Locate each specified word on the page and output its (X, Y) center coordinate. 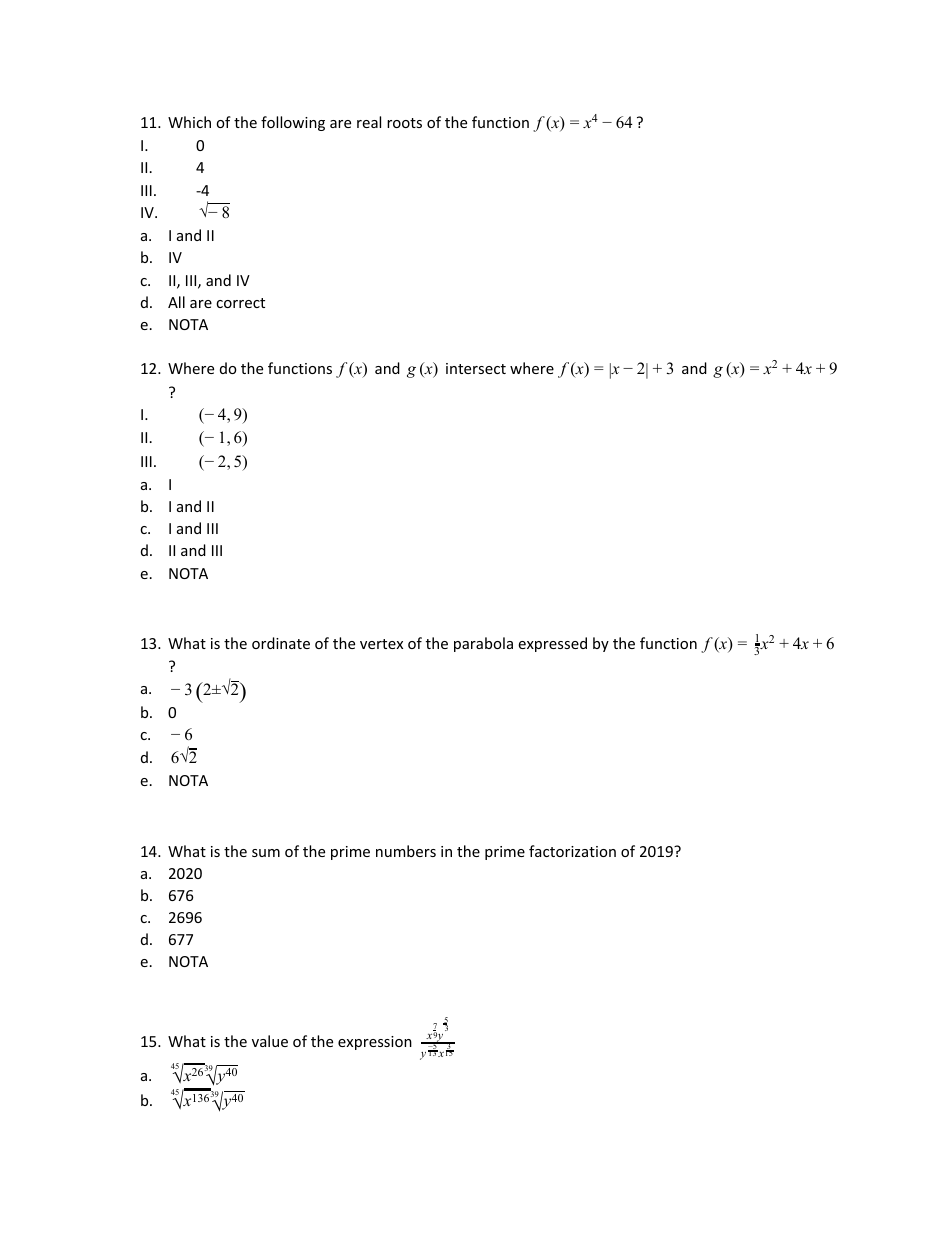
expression (375, 1043)
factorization (572, 851)
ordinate (281, 643)
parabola (483, 644)
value (270, 1041)
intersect (476, 368)
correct (240, 303)
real (369, 122)
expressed (552, 644)
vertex (381, 644)
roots (404, 123)
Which (189, 122)
